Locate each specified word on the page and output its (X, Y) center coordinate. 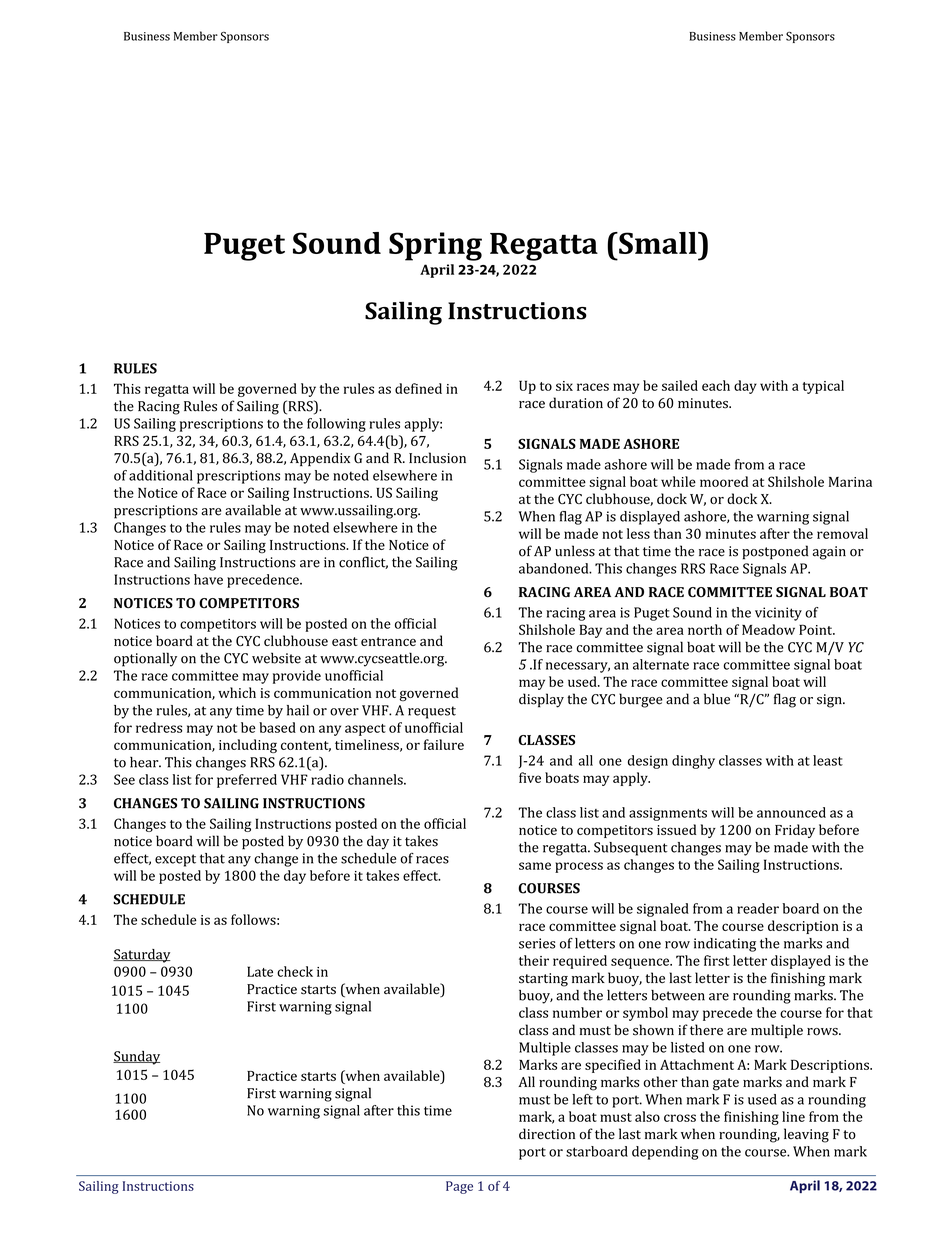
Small (658, 243)
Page (459, 1187)
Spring (435, 246)
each (716, 385)
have (208, 579)
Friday (795, 831)
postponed (775, 552)
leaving (806, 1135)
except (175, 860)
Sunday (136, 1058)
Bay (591, 631)
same (535, 866)
